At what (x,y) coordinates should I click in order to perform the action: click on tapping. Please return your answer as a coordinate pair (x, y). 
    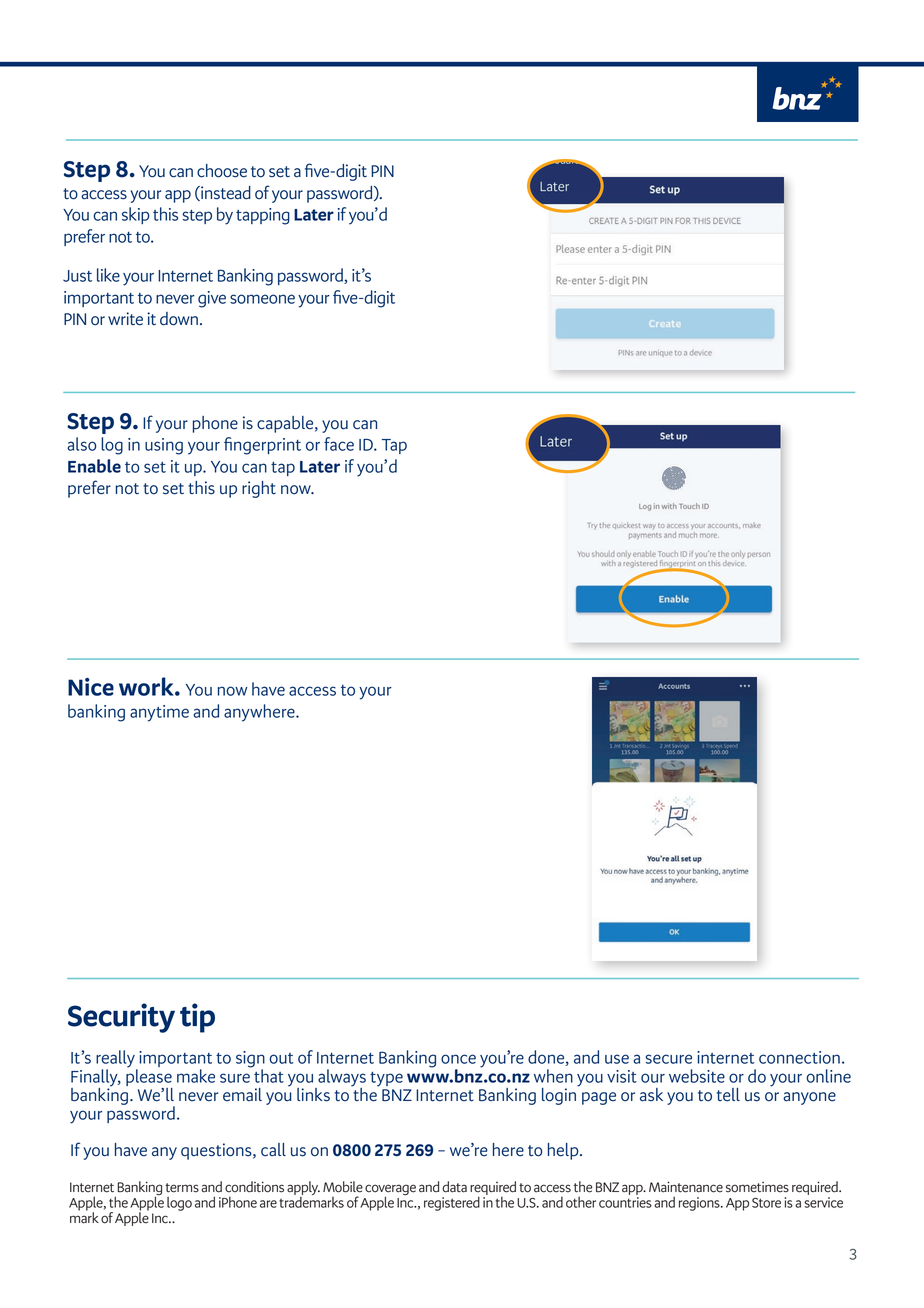
    Looking at the image, I should click on (263, 216).
